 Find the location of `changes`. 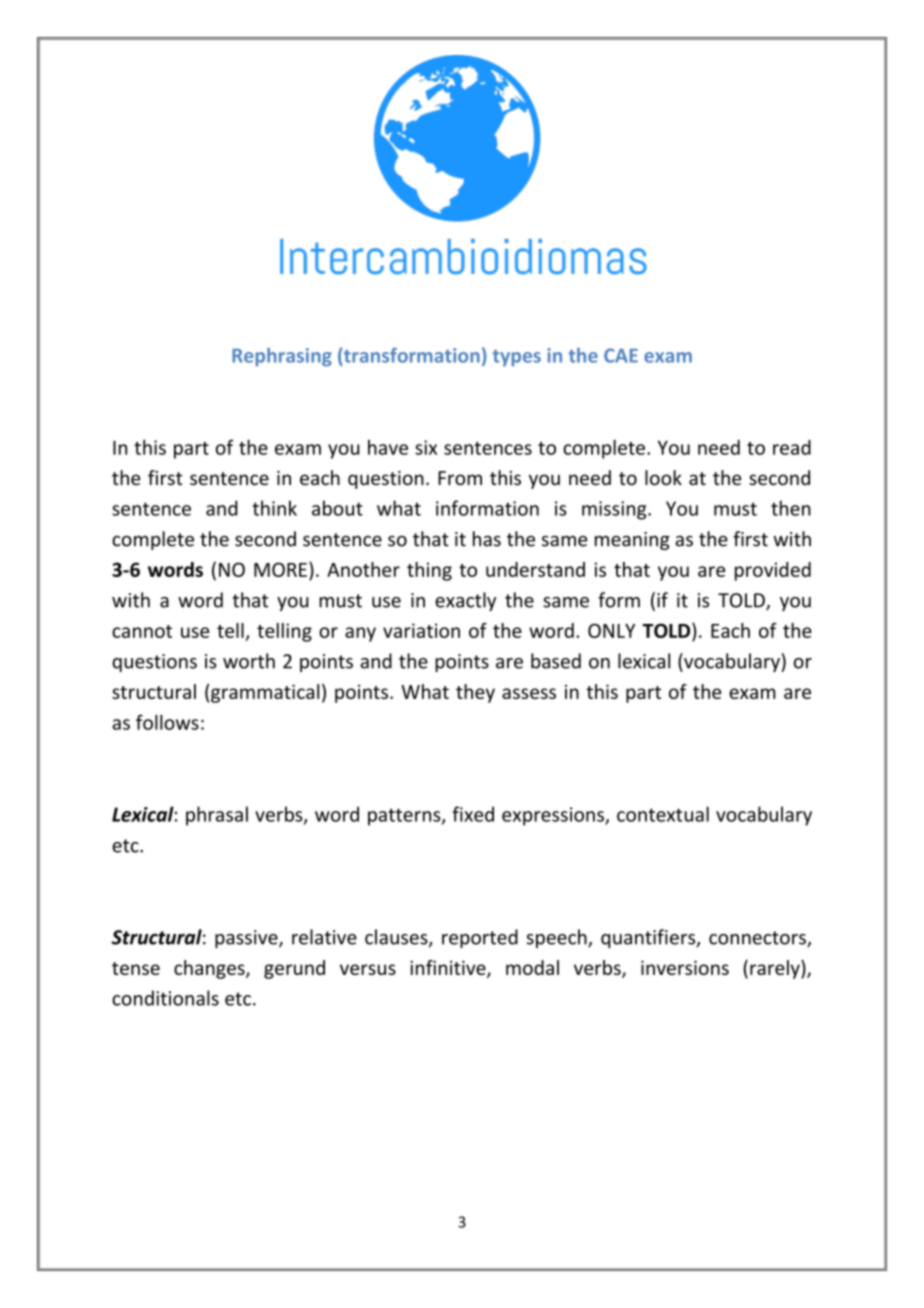

changes is located at coordinates (210, 969).
